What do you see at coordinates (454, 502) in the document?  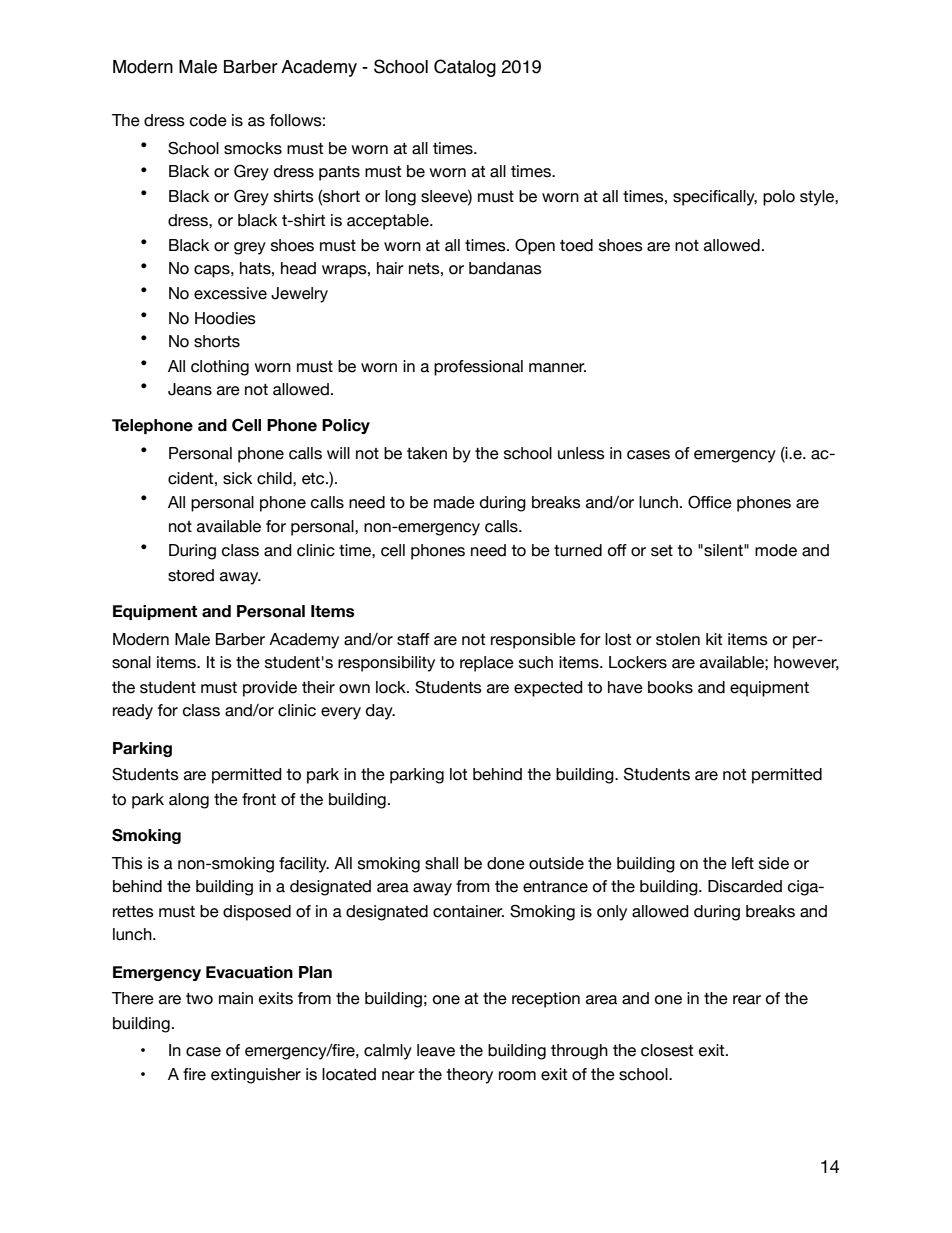 I see `made` at bounding box center [454, 502].
